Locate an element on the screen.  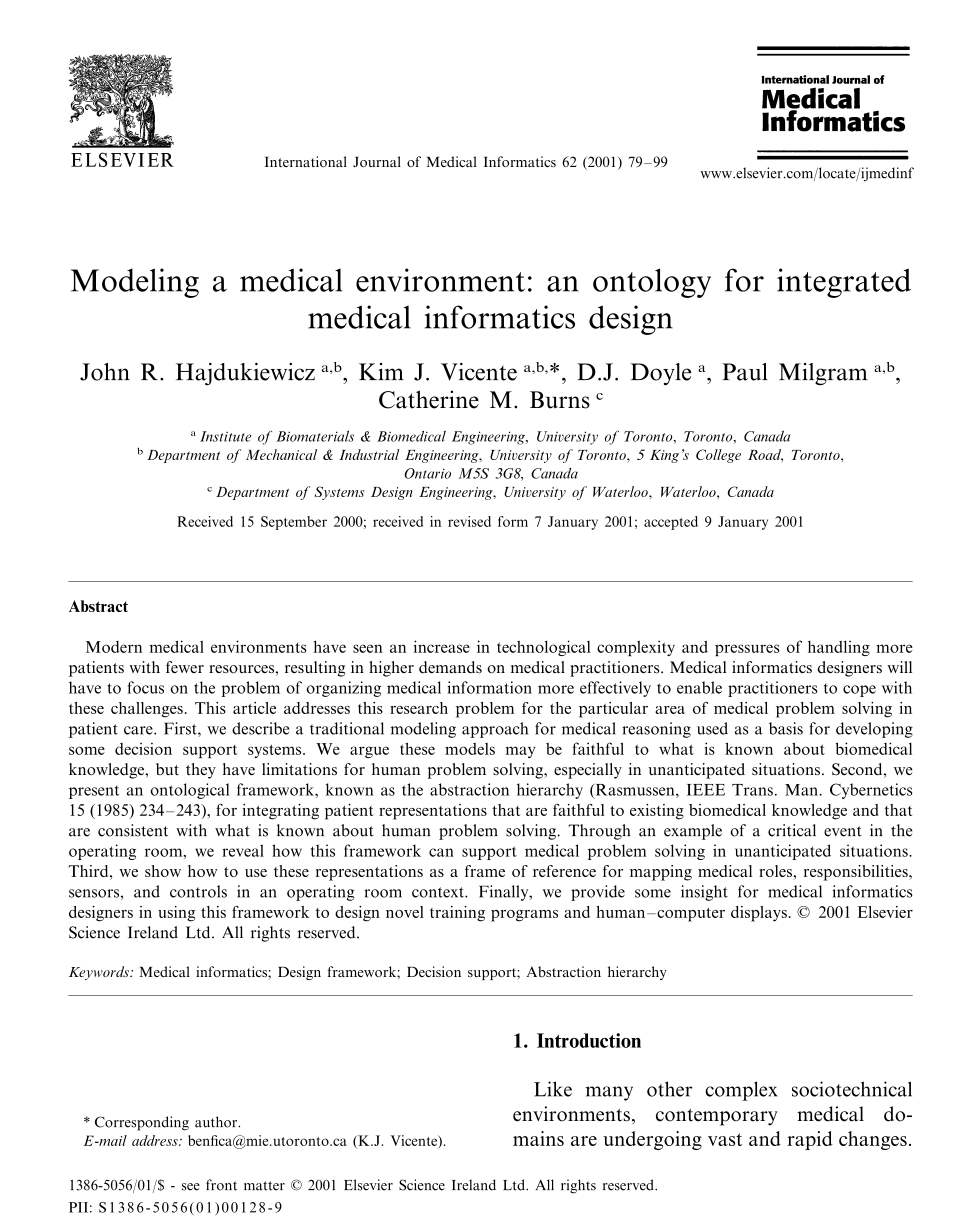
handling is located at coordinates (839, 648).
